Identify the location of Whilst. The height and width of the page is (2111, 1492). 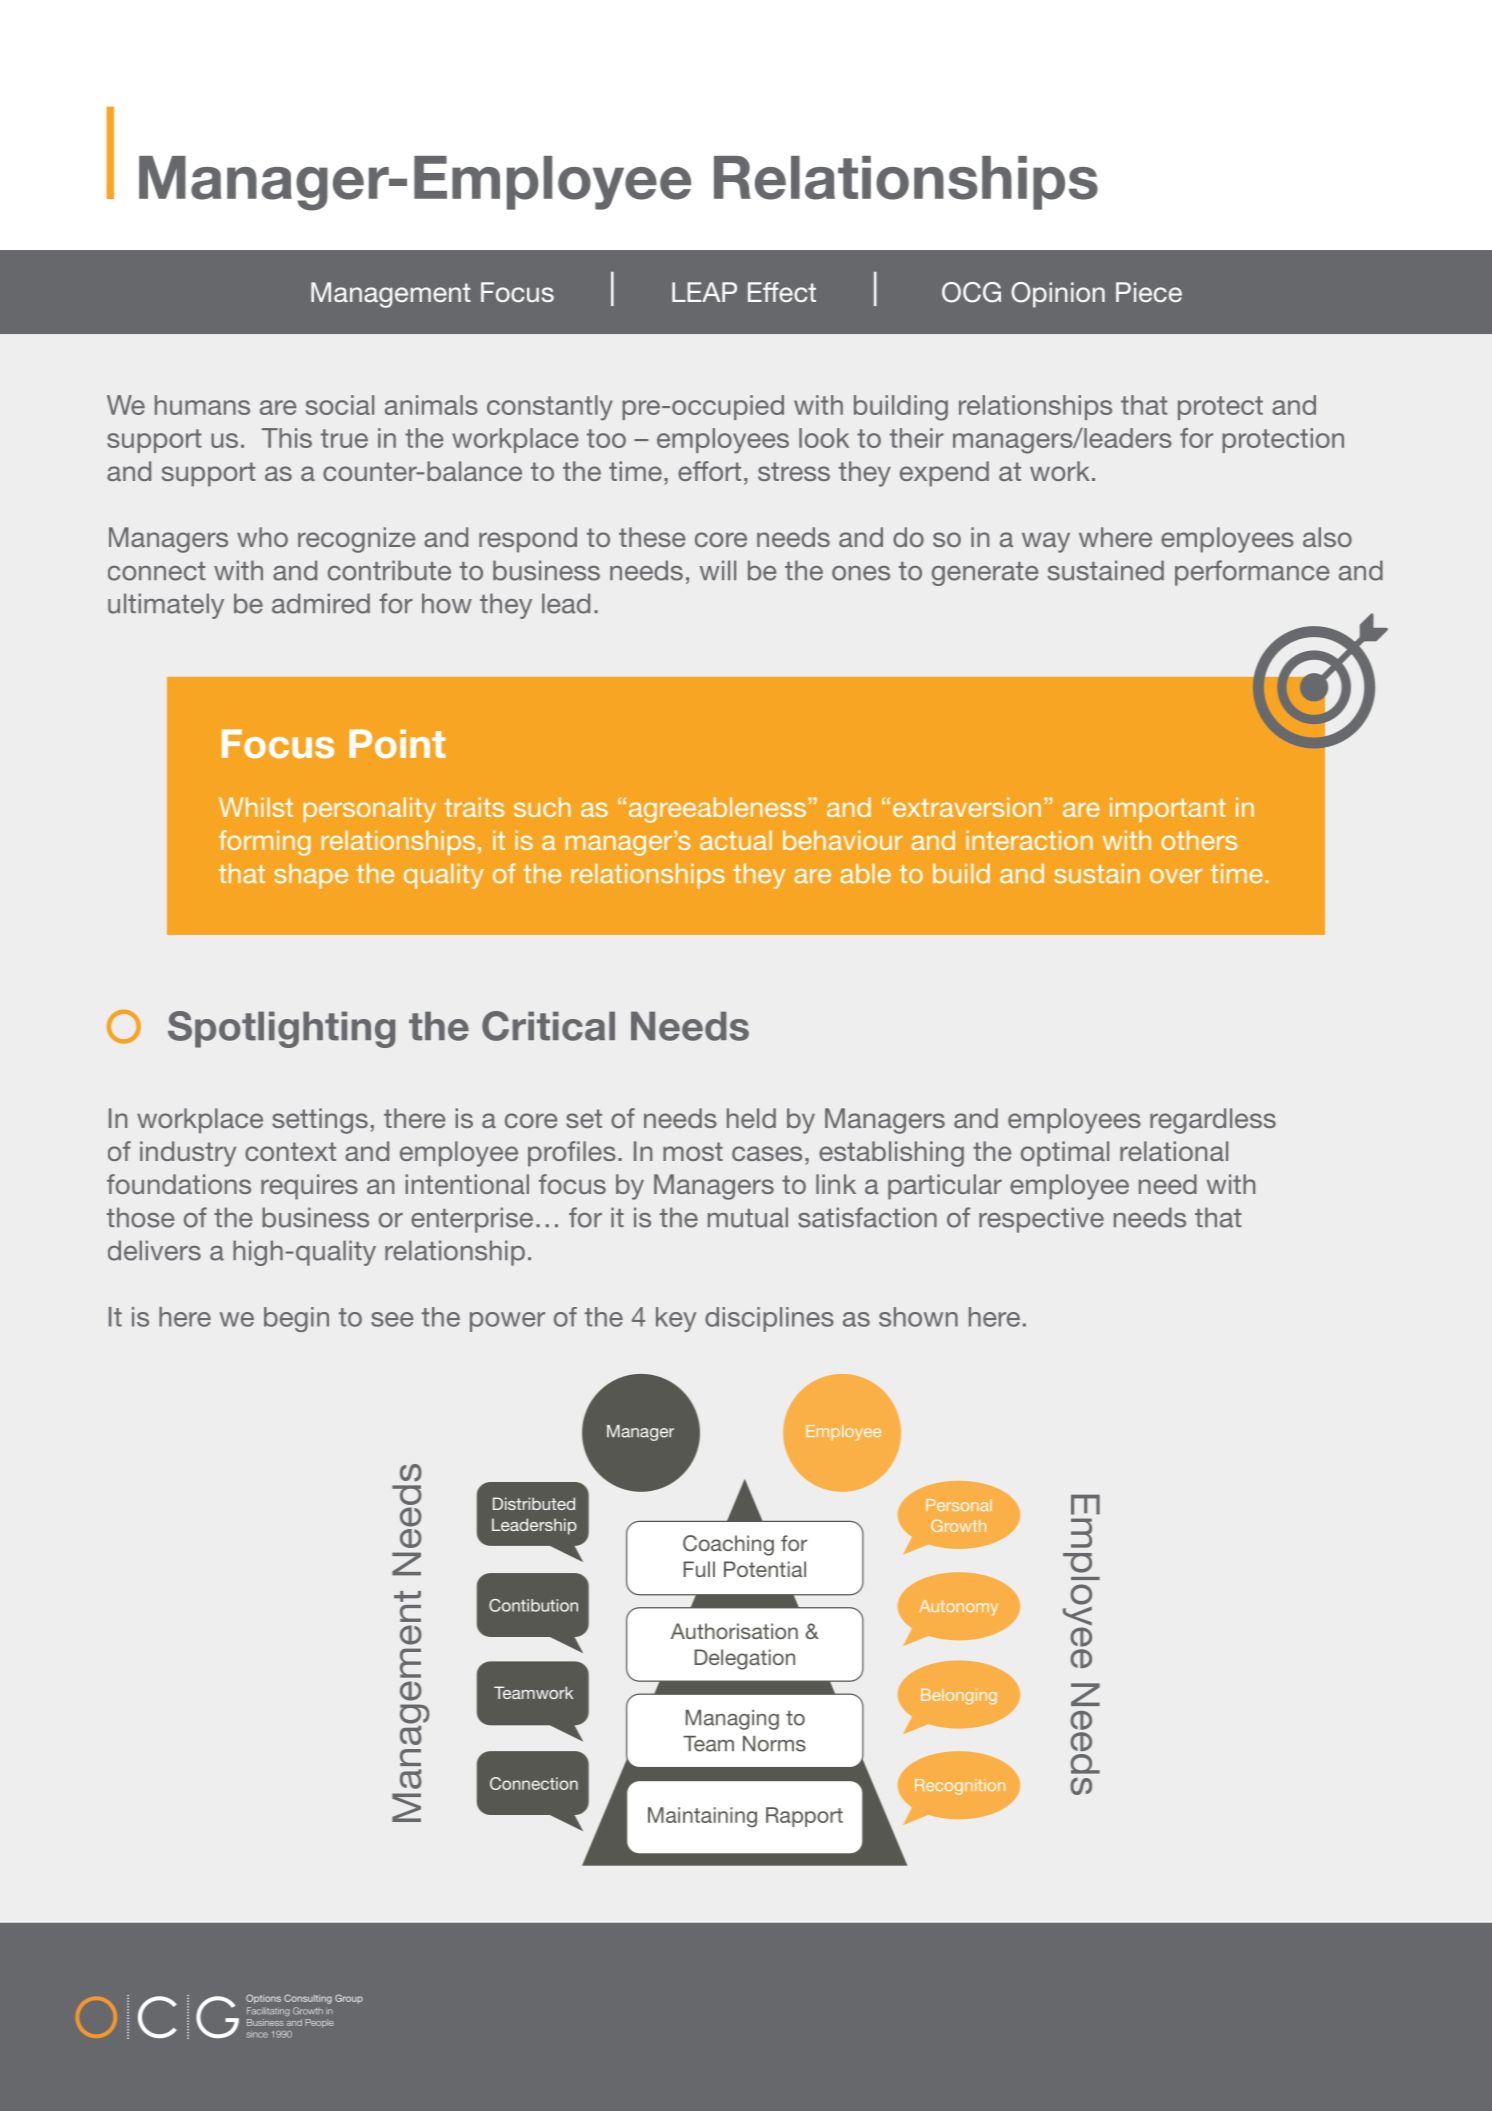
(256, 807).
